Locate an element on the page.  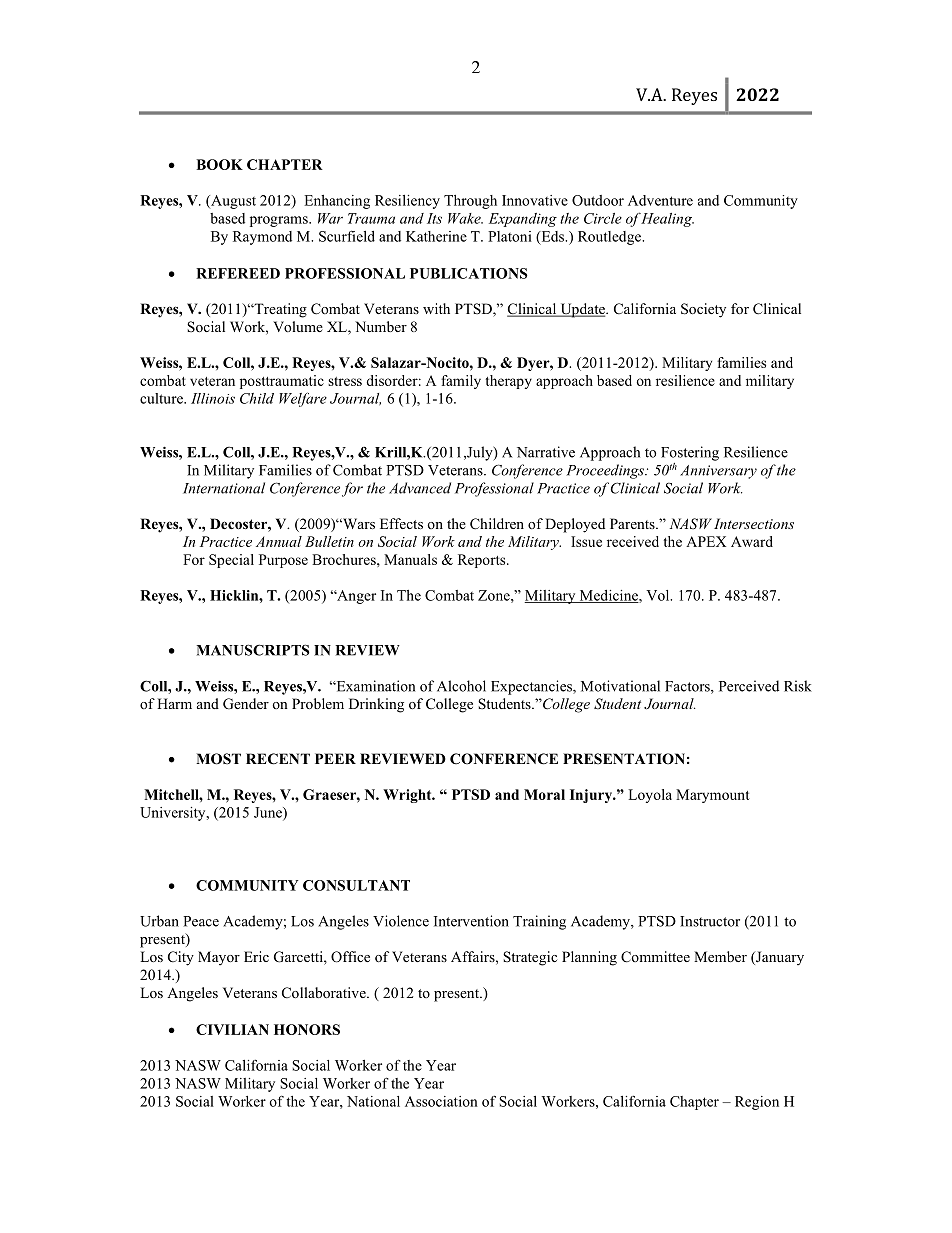
Through is located at coordinates (470, 202).
